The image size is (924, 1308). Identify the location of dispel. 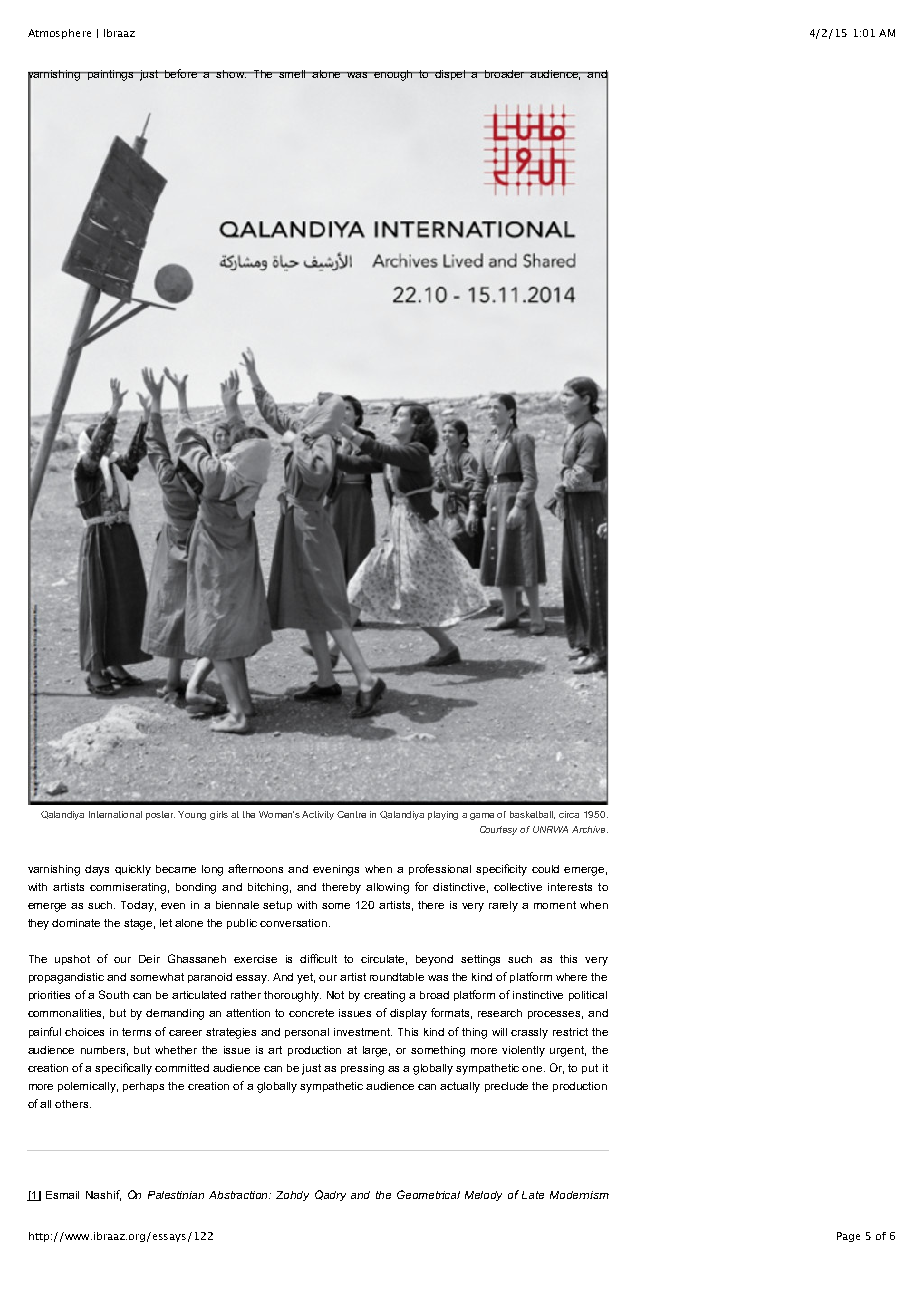
(451, 75).
